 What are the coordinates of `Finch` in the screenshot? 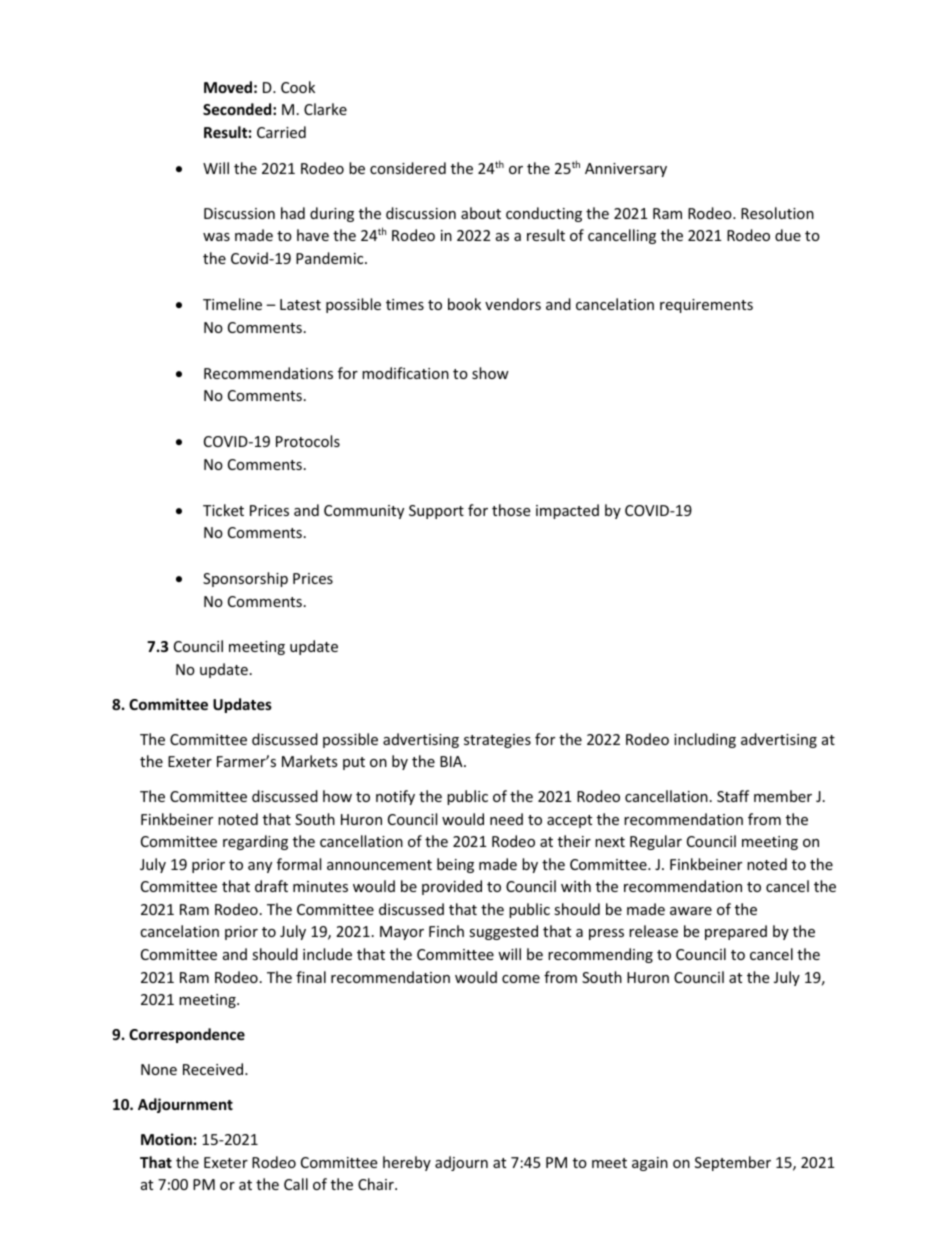 It's located at (446, 931).
